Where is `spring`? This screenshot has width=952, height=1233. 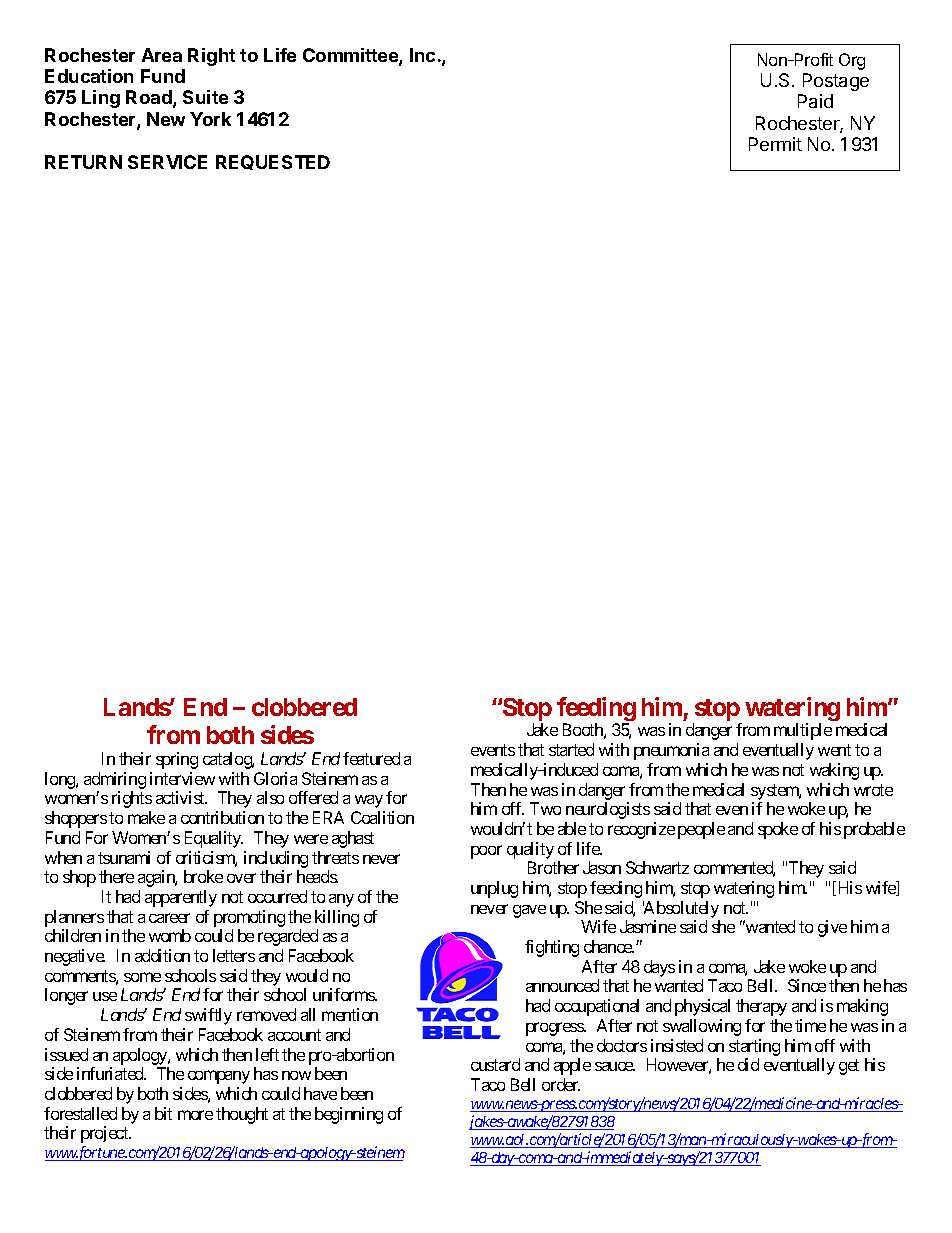
spring is located at coordinates (177, 760).
